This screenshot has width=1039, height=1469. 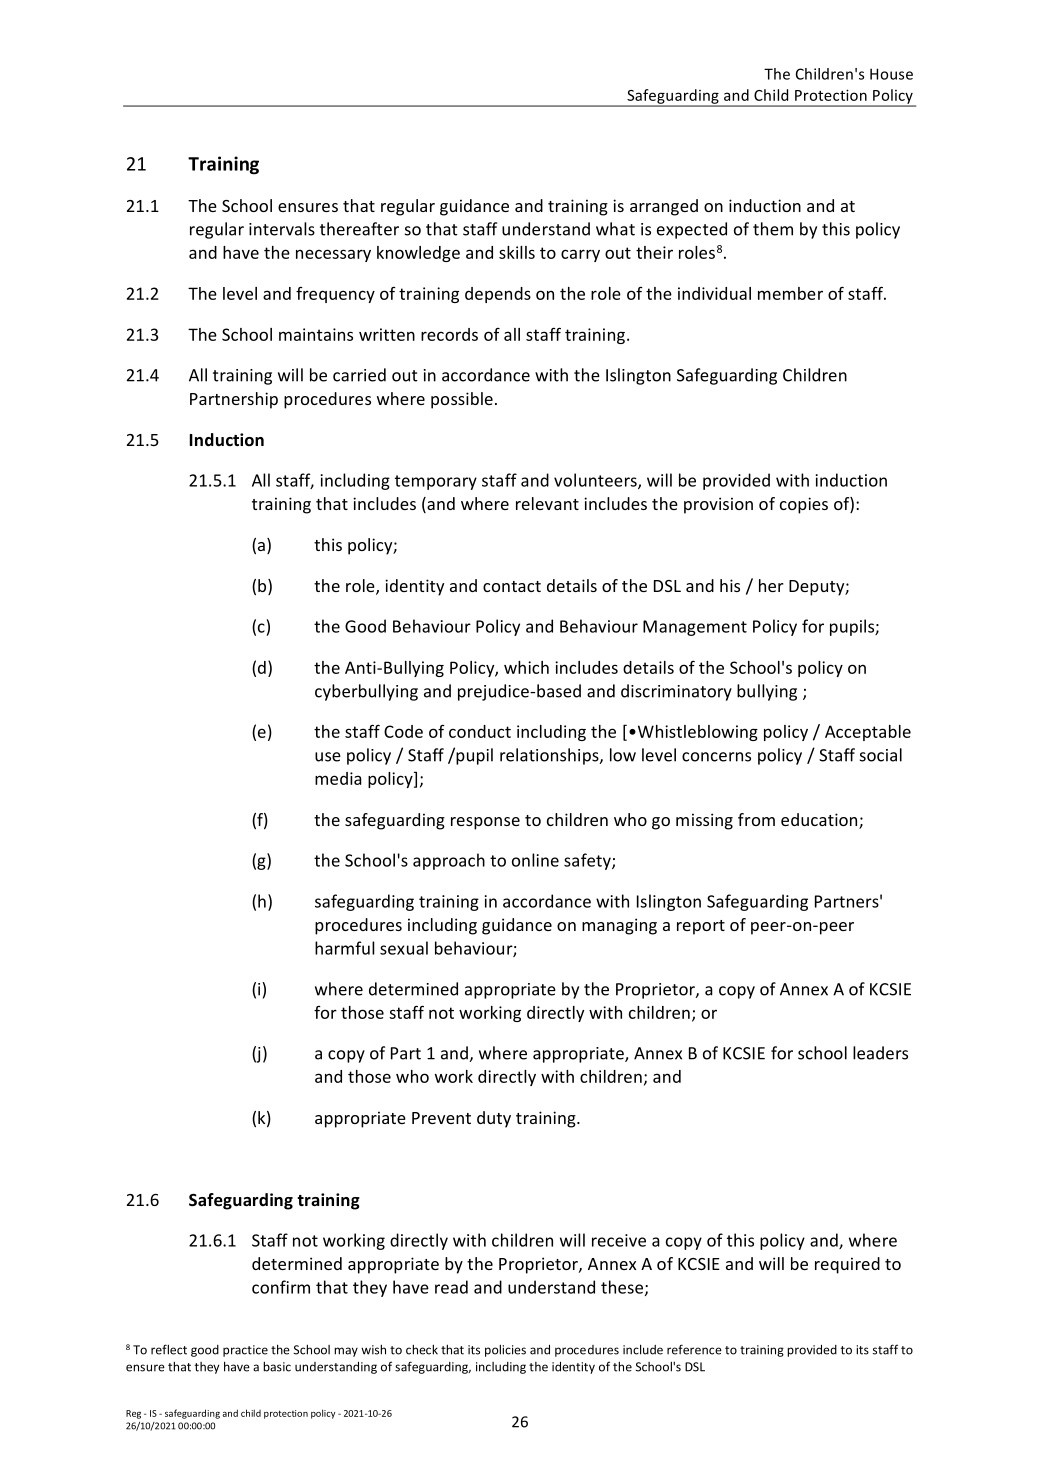 I want to click on copies, so click(x=804, y=505).
